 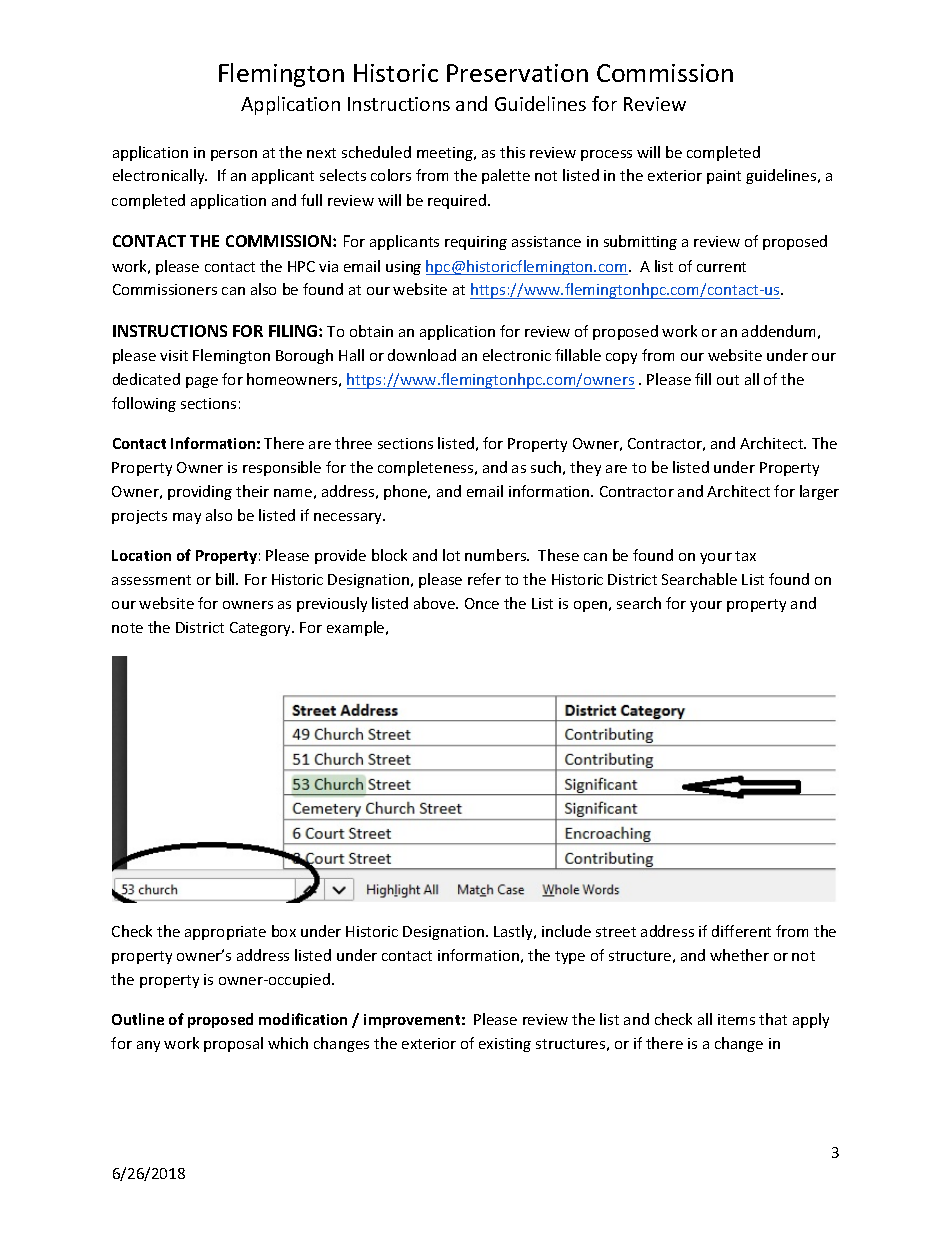 I want to click on Category, so click(x=261, y=629).
